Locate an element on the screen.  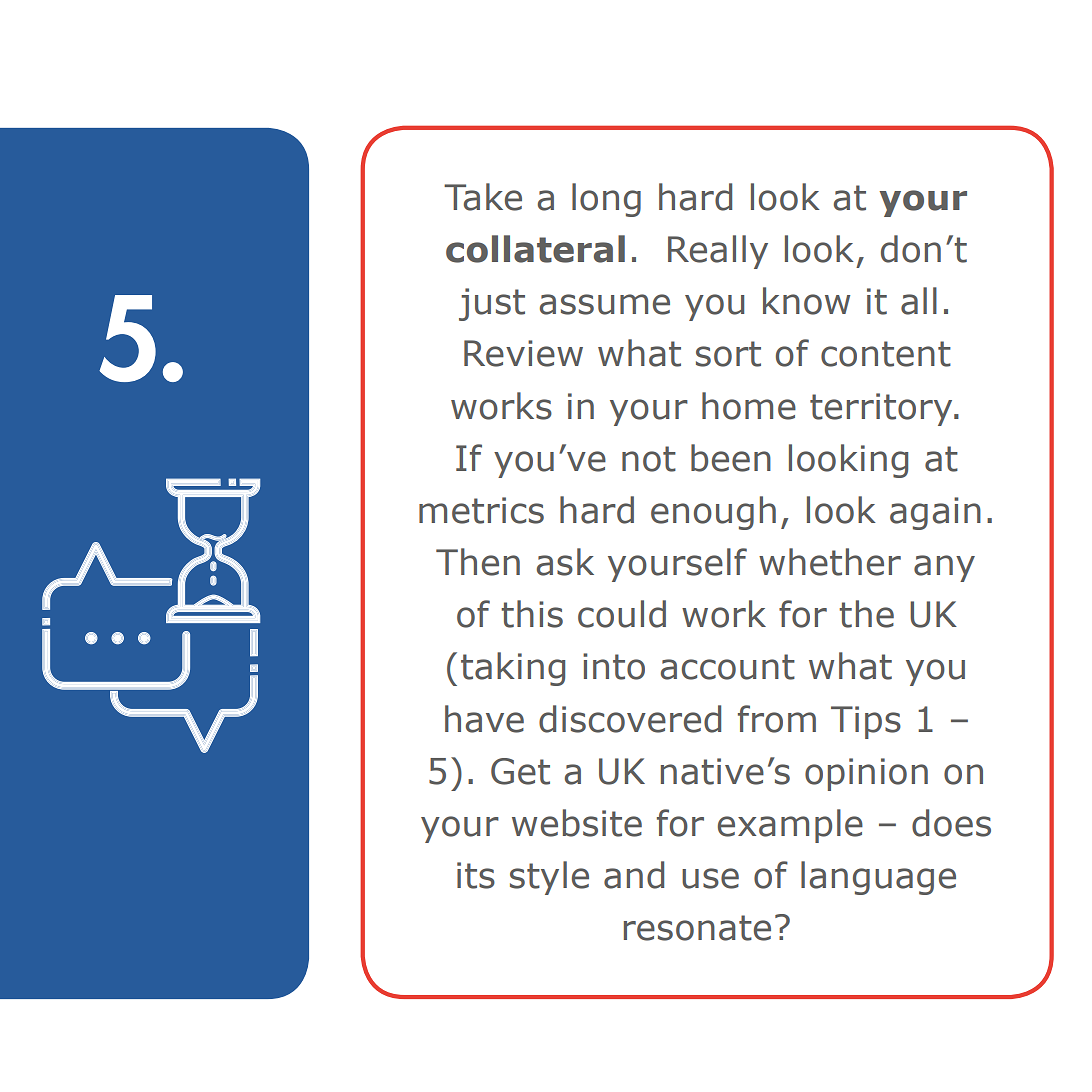
enough is located at coordinates (713, 513).
